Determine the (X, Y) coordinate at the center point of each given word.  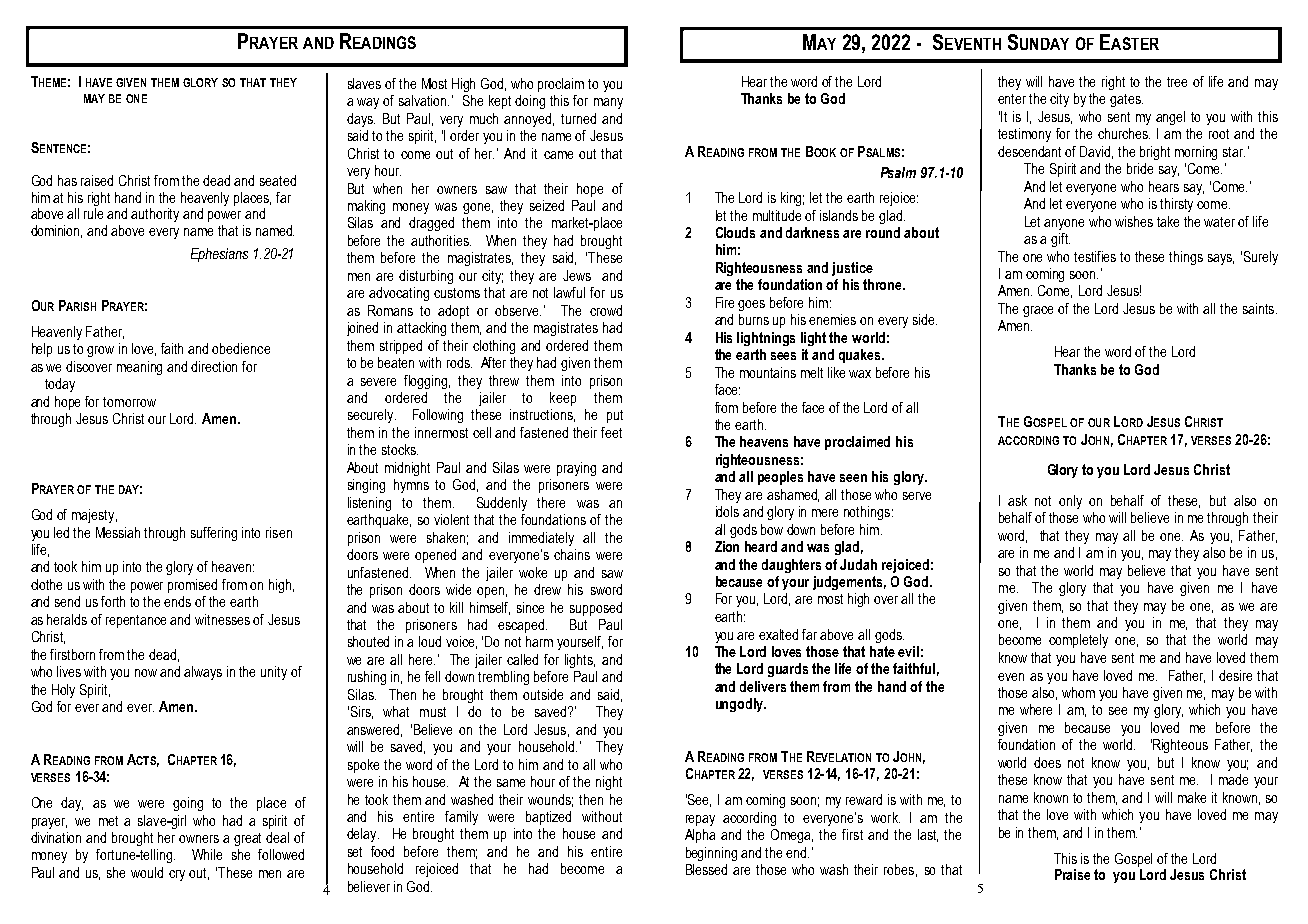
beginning (711, 854)
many (608, 103)
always (203, 673)
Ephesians (219, 255)
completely (1078, 641)
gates (1126, 100)
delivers (763, 686)
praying (576, 469)
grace (1038, 311)
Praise (1072, 874)
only (1070, 502)
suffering (214, 534)
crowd (606, 310)
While (207, 854)
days (361, 120)
